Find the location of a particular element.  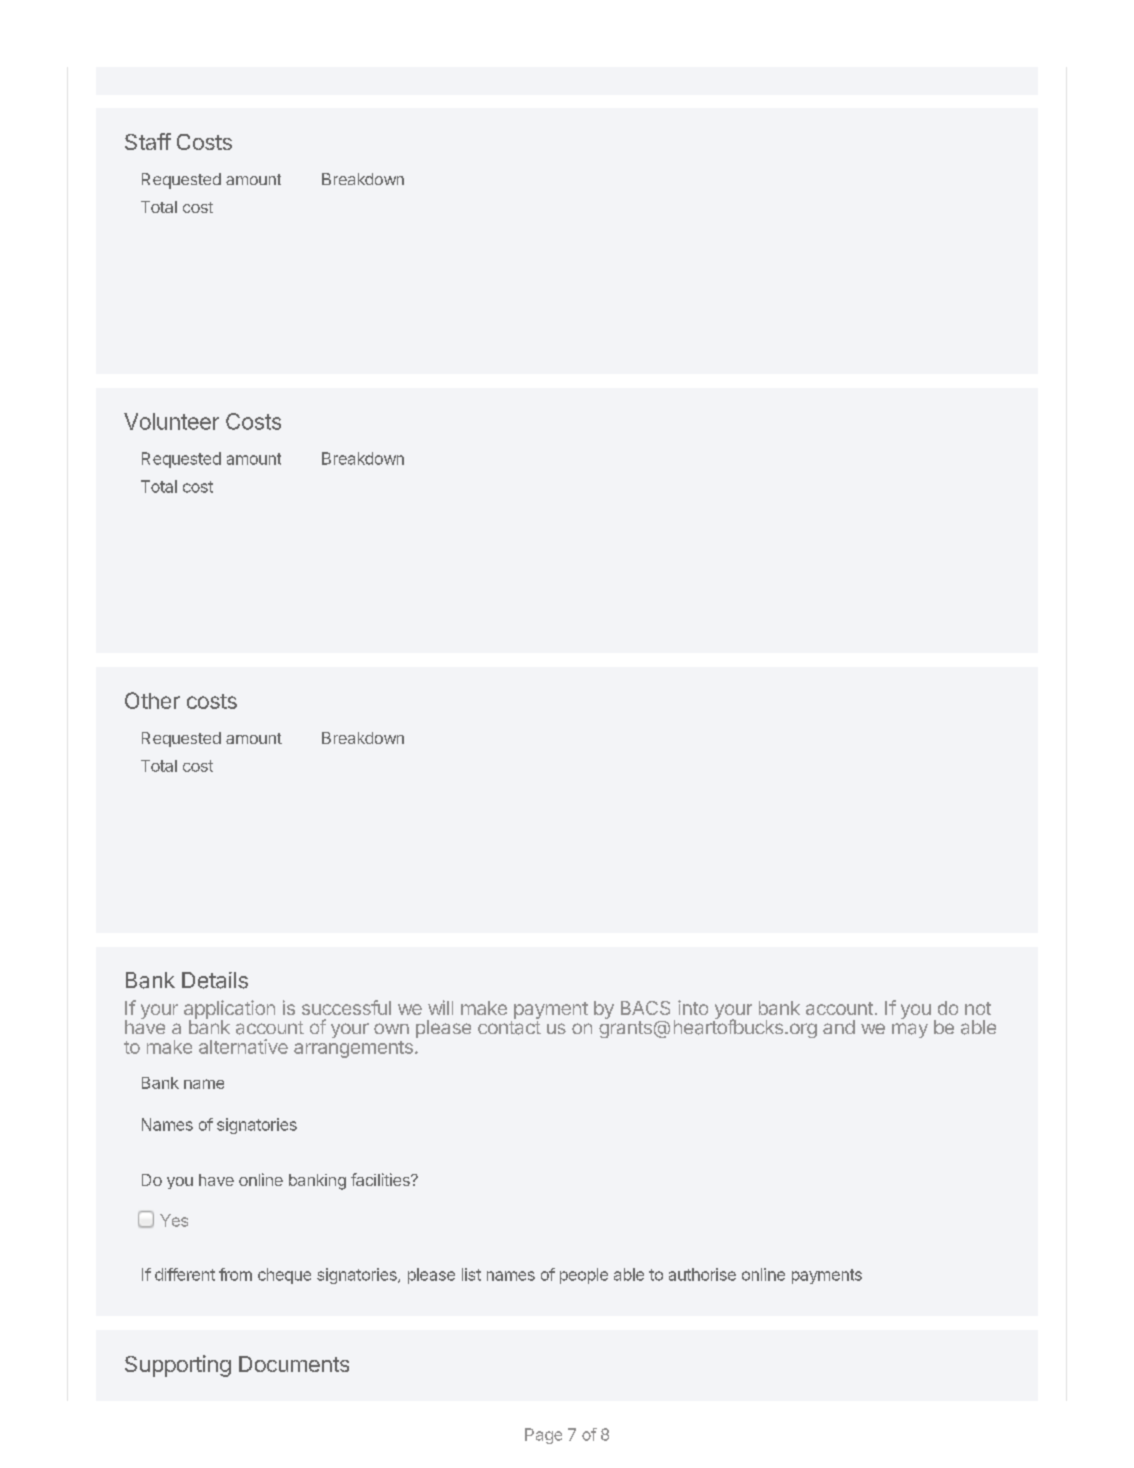

authorise is located at coordinates (702, 1274).
